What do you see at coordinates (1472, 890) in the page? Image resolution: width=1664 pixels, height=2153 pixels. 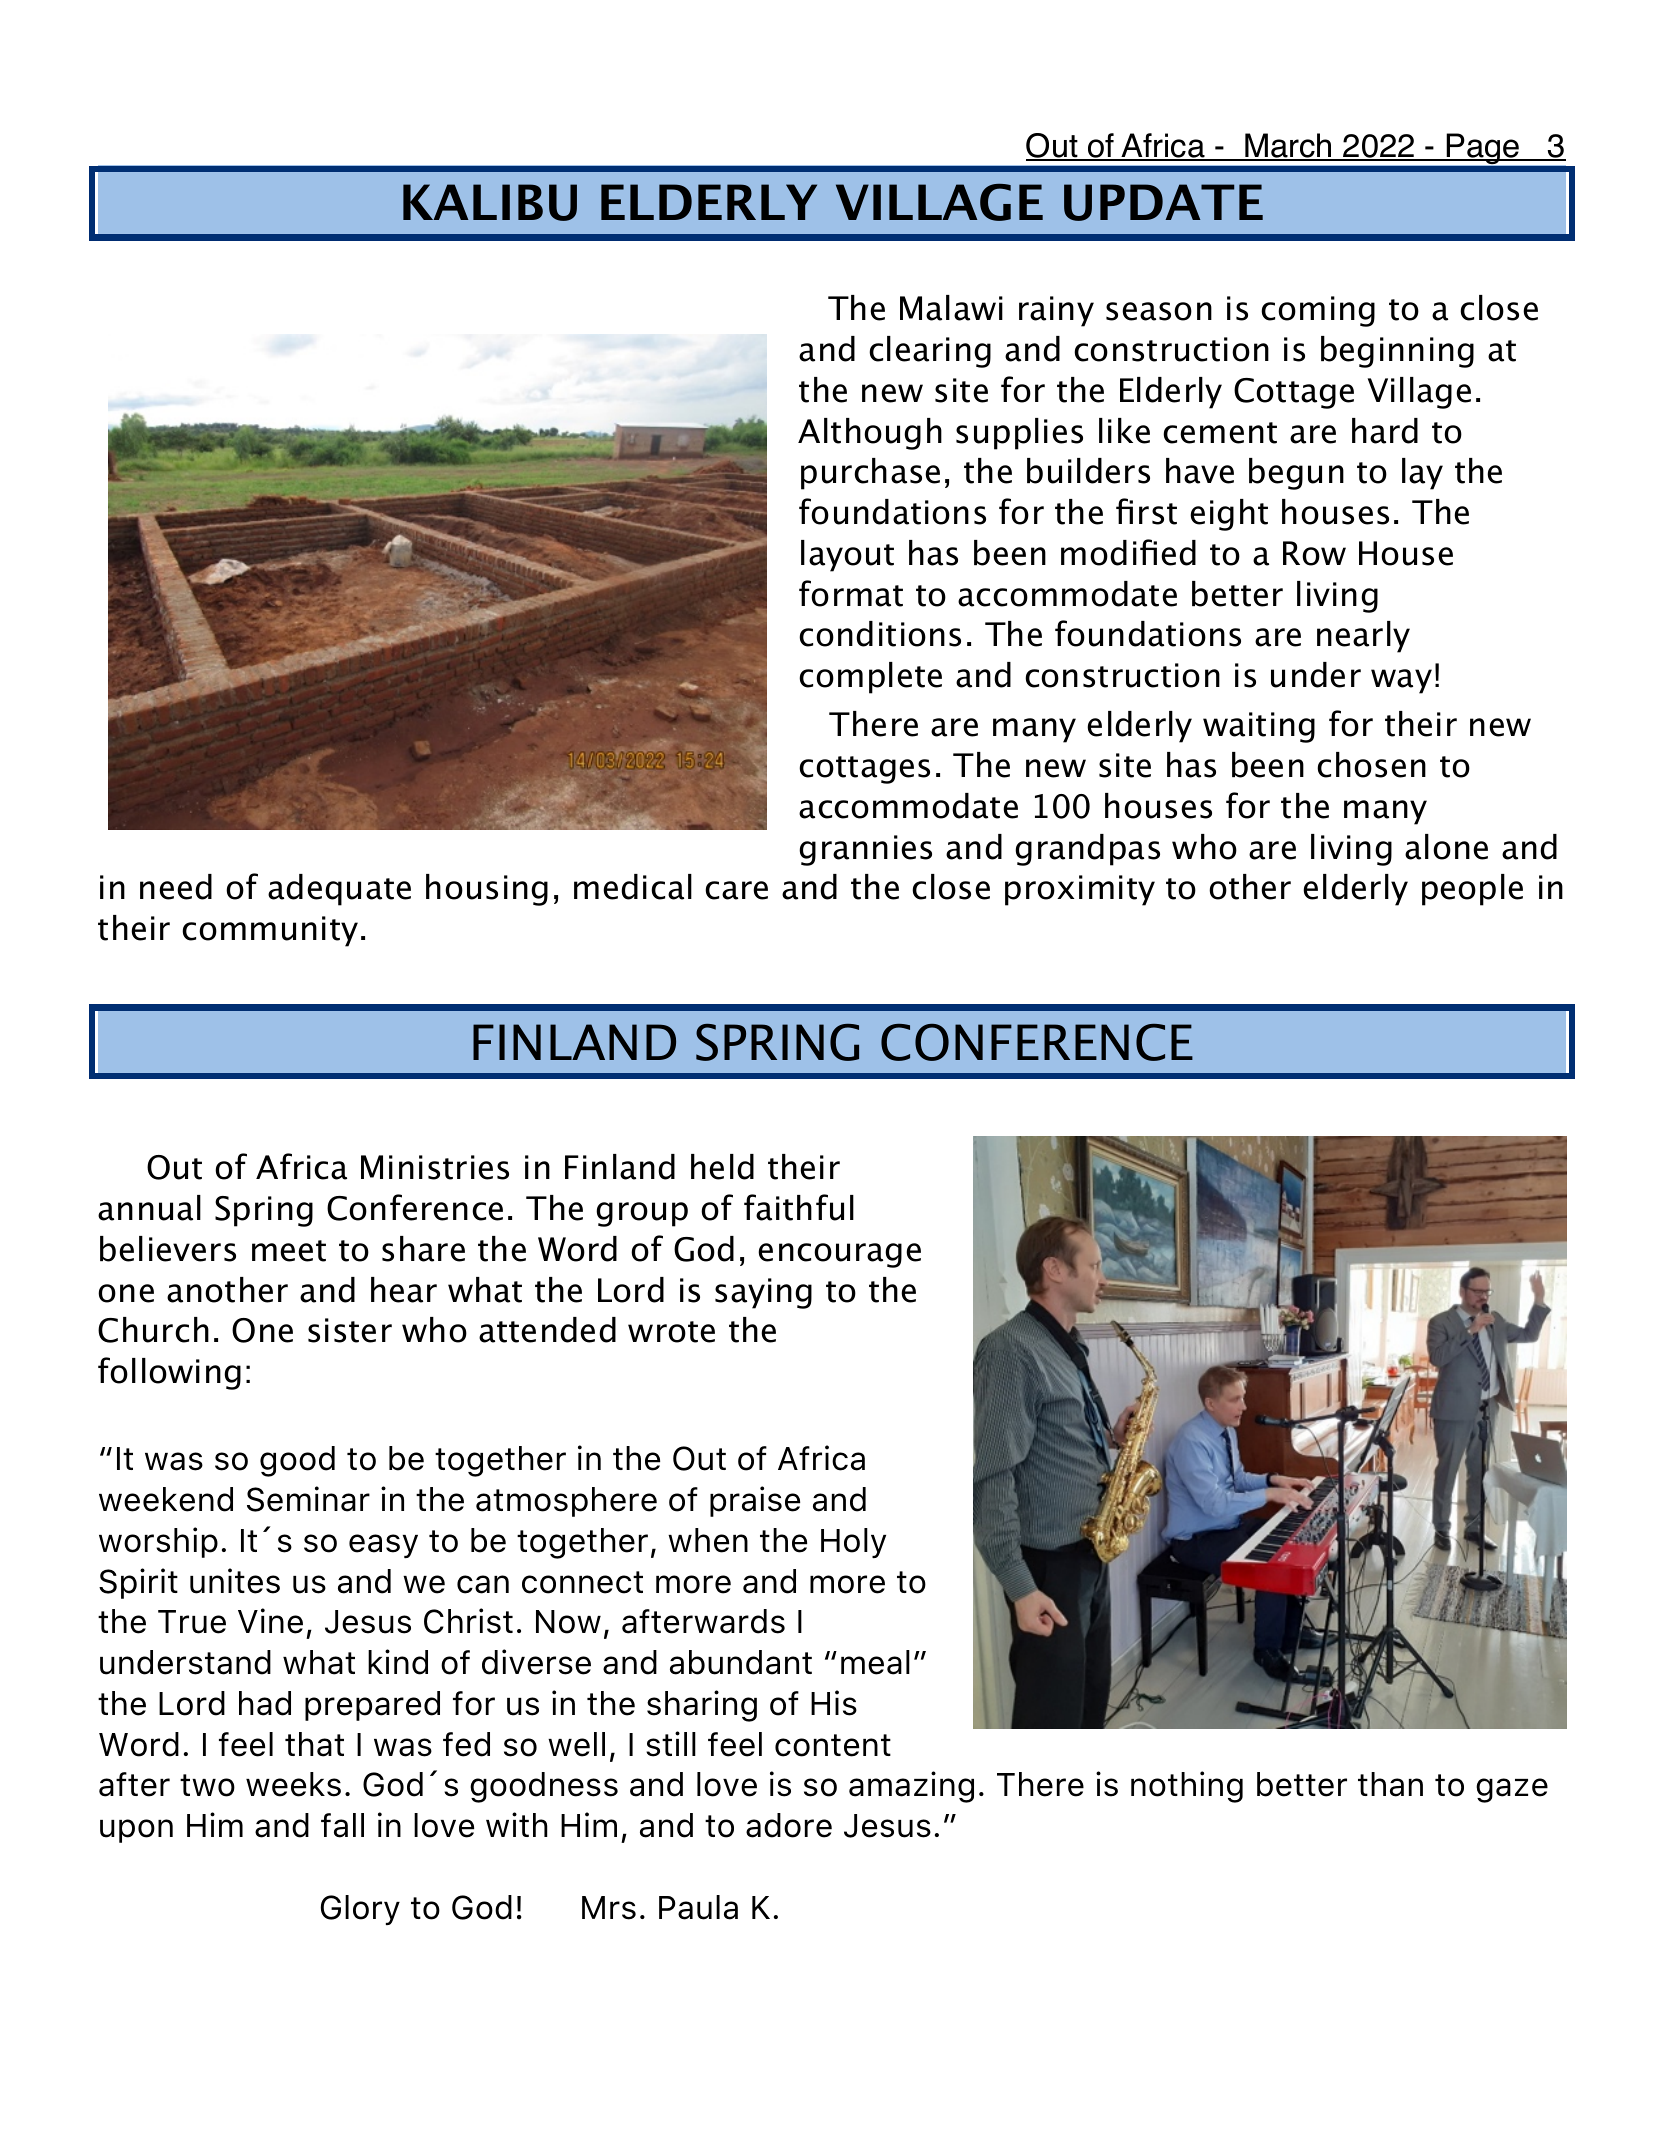 I see `people` at bounding box center [1472, 890].
